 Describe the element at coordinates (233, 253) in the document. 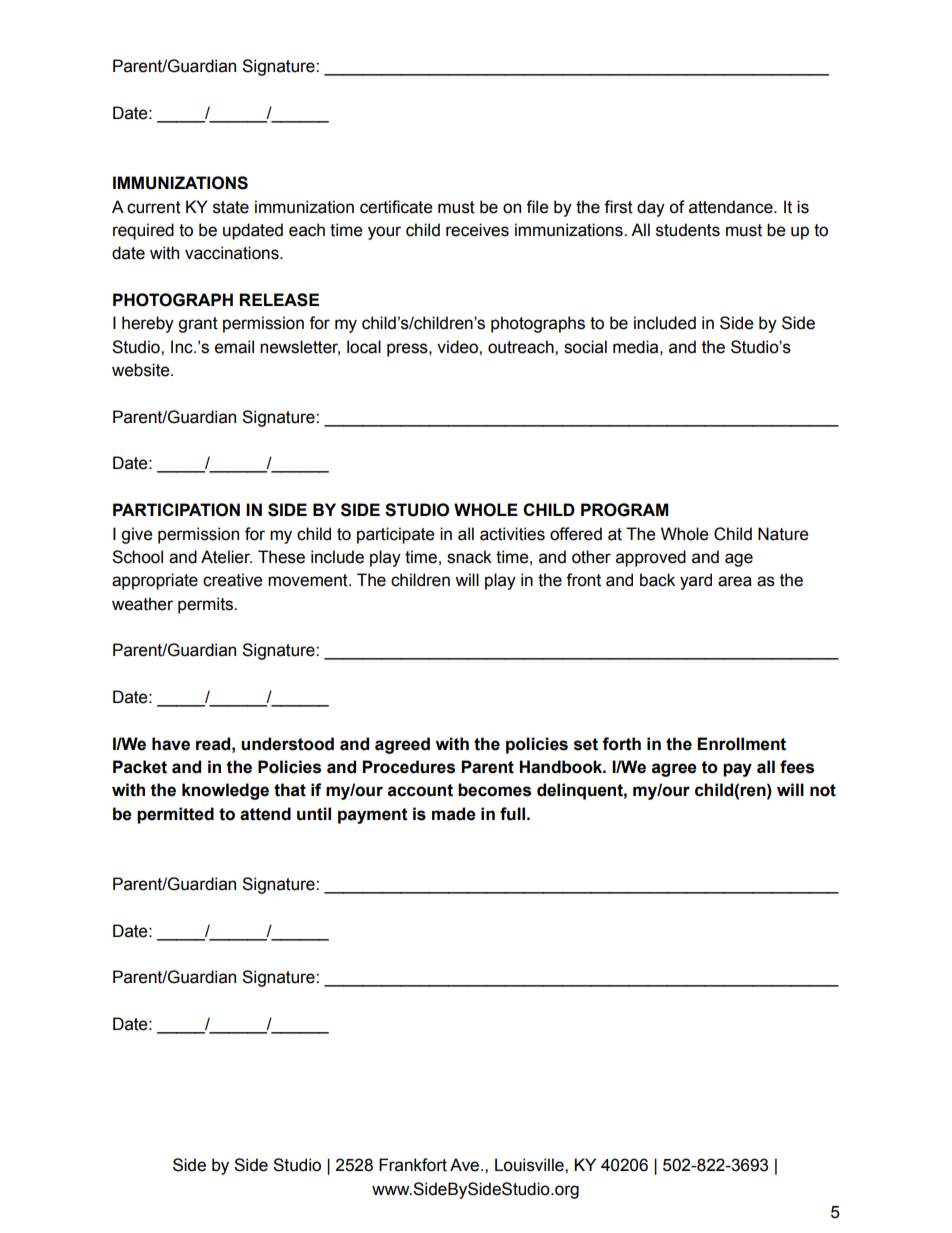

I see `vaccinations` at that location.
